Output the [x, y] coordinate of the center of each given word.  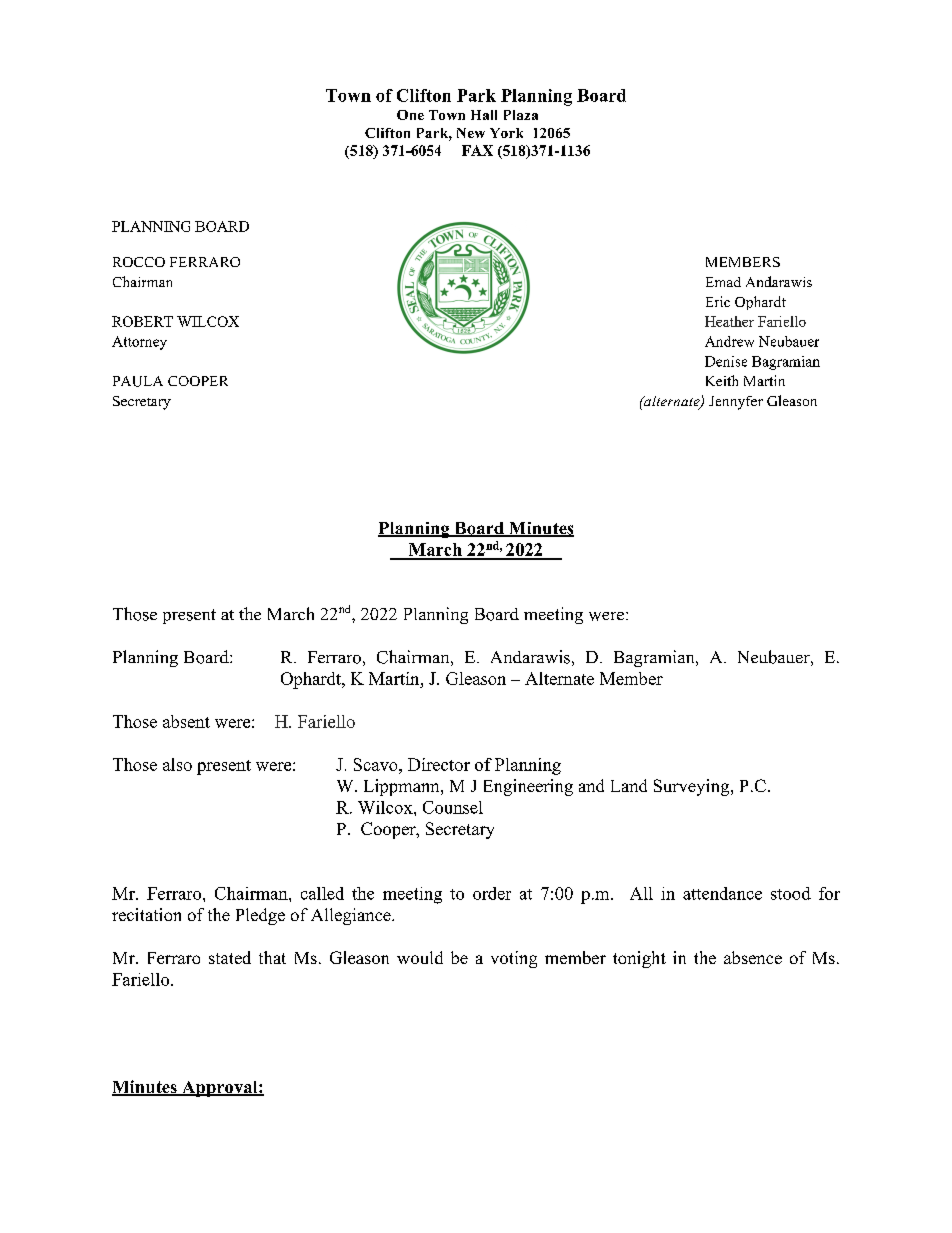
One [410, 115]
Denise [726, 361]
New [471, 133]
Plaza [521, 115]
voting [514, 959]
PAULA [138, 381]
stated [230, 957]
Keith [722, 380]
